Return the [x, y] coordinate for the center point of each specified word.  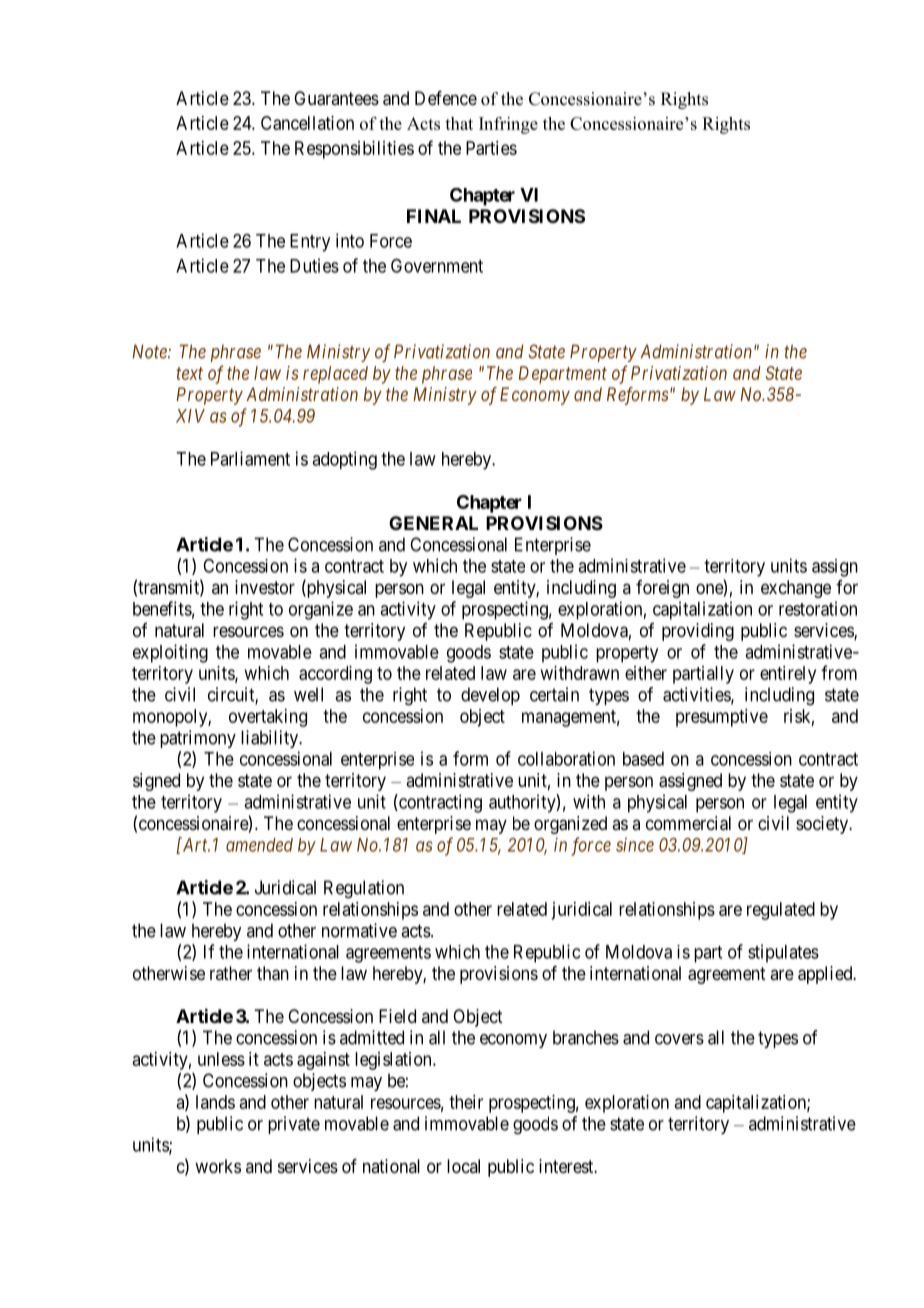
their [466, 1102]
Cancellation [307, 123]
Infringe [508, 125]
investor [265, 587]
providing [698, 632]
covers [679, 1039]
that [459, 123]
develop [490, 696]
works [218, 1166]
